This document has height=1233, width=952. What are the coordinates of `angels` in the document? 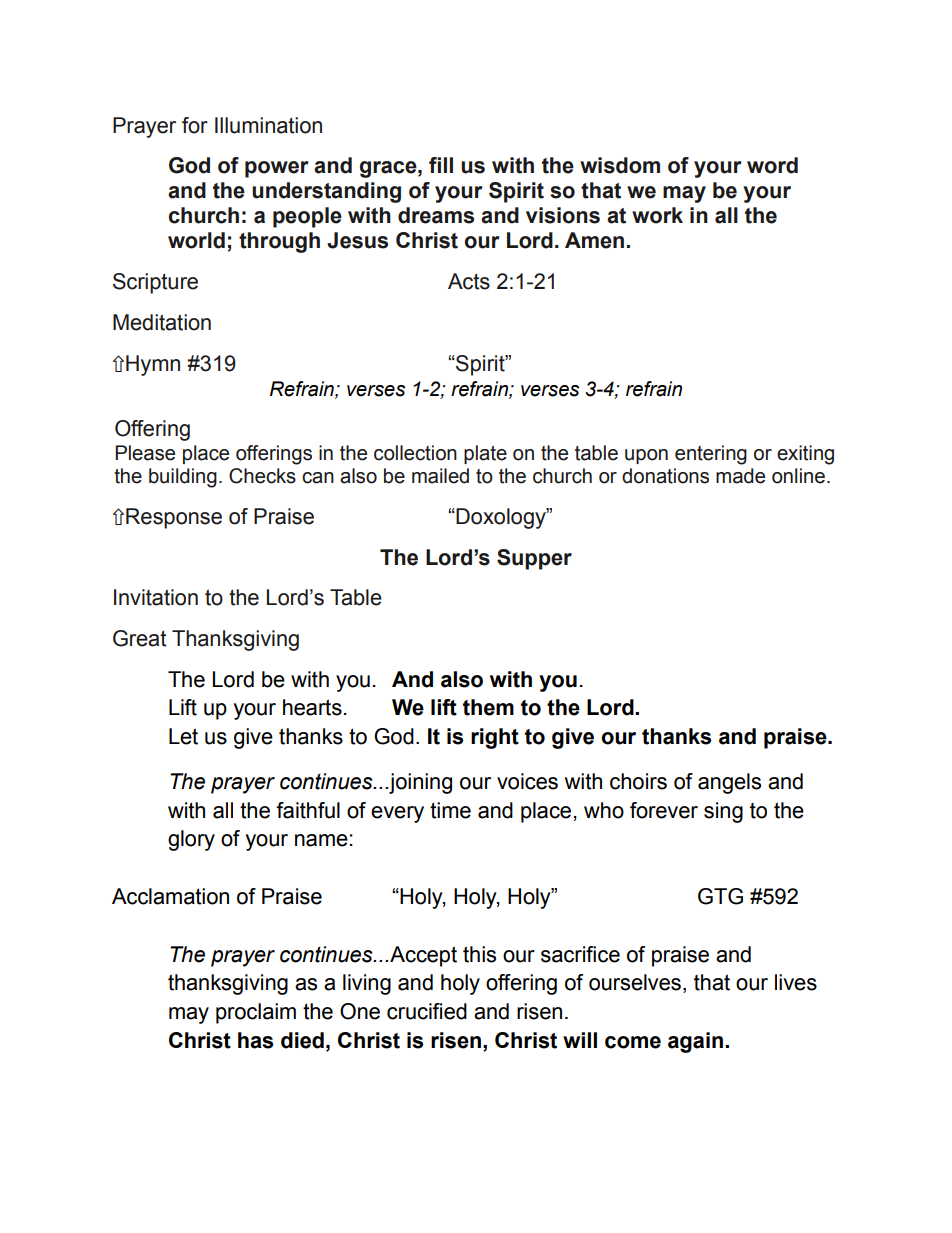 It's located at (729, 783).
